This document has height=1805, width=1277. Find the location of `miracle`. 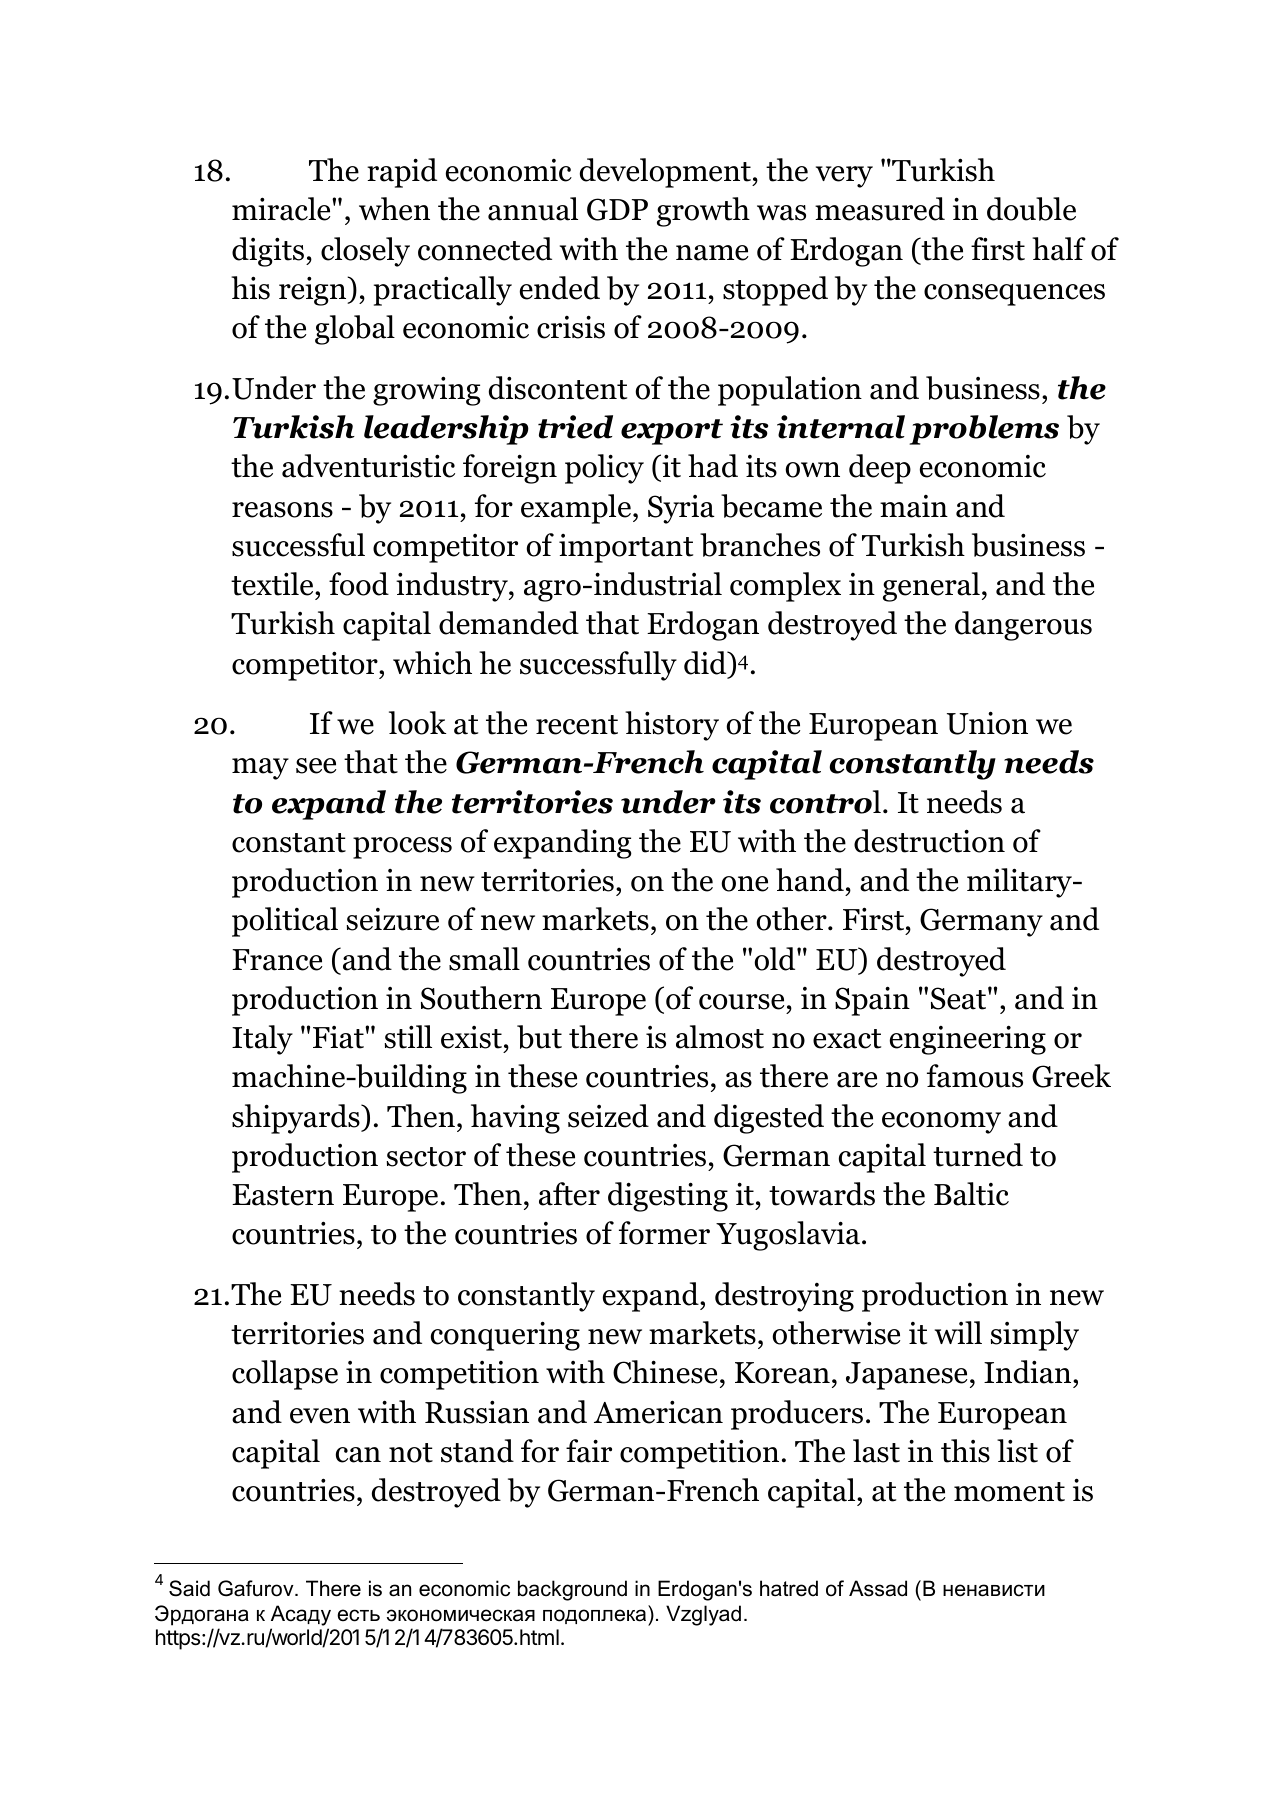

miracle is located at coordinates (282, 209).
